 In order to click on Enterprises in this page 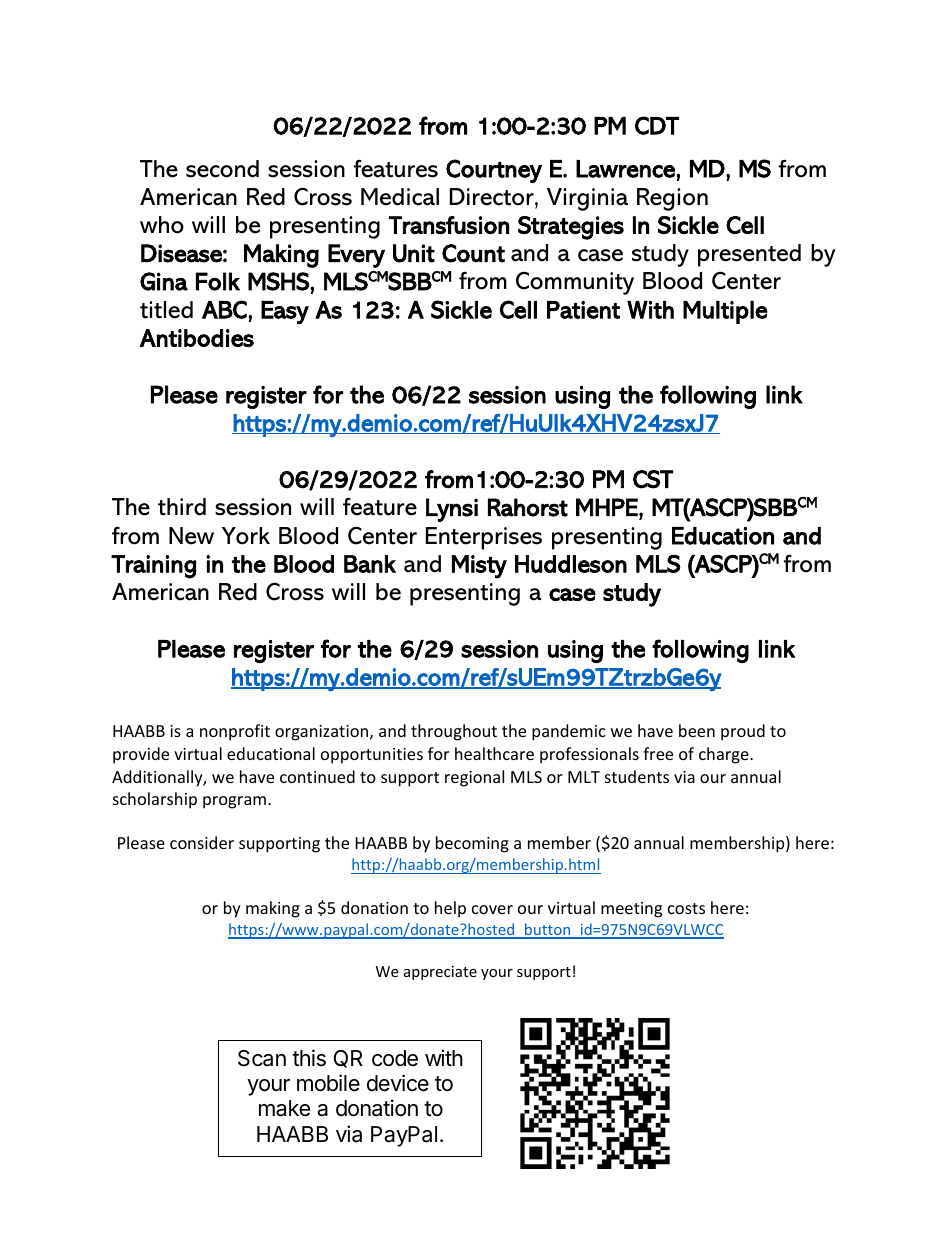, I will do `click(484, 538)`.
